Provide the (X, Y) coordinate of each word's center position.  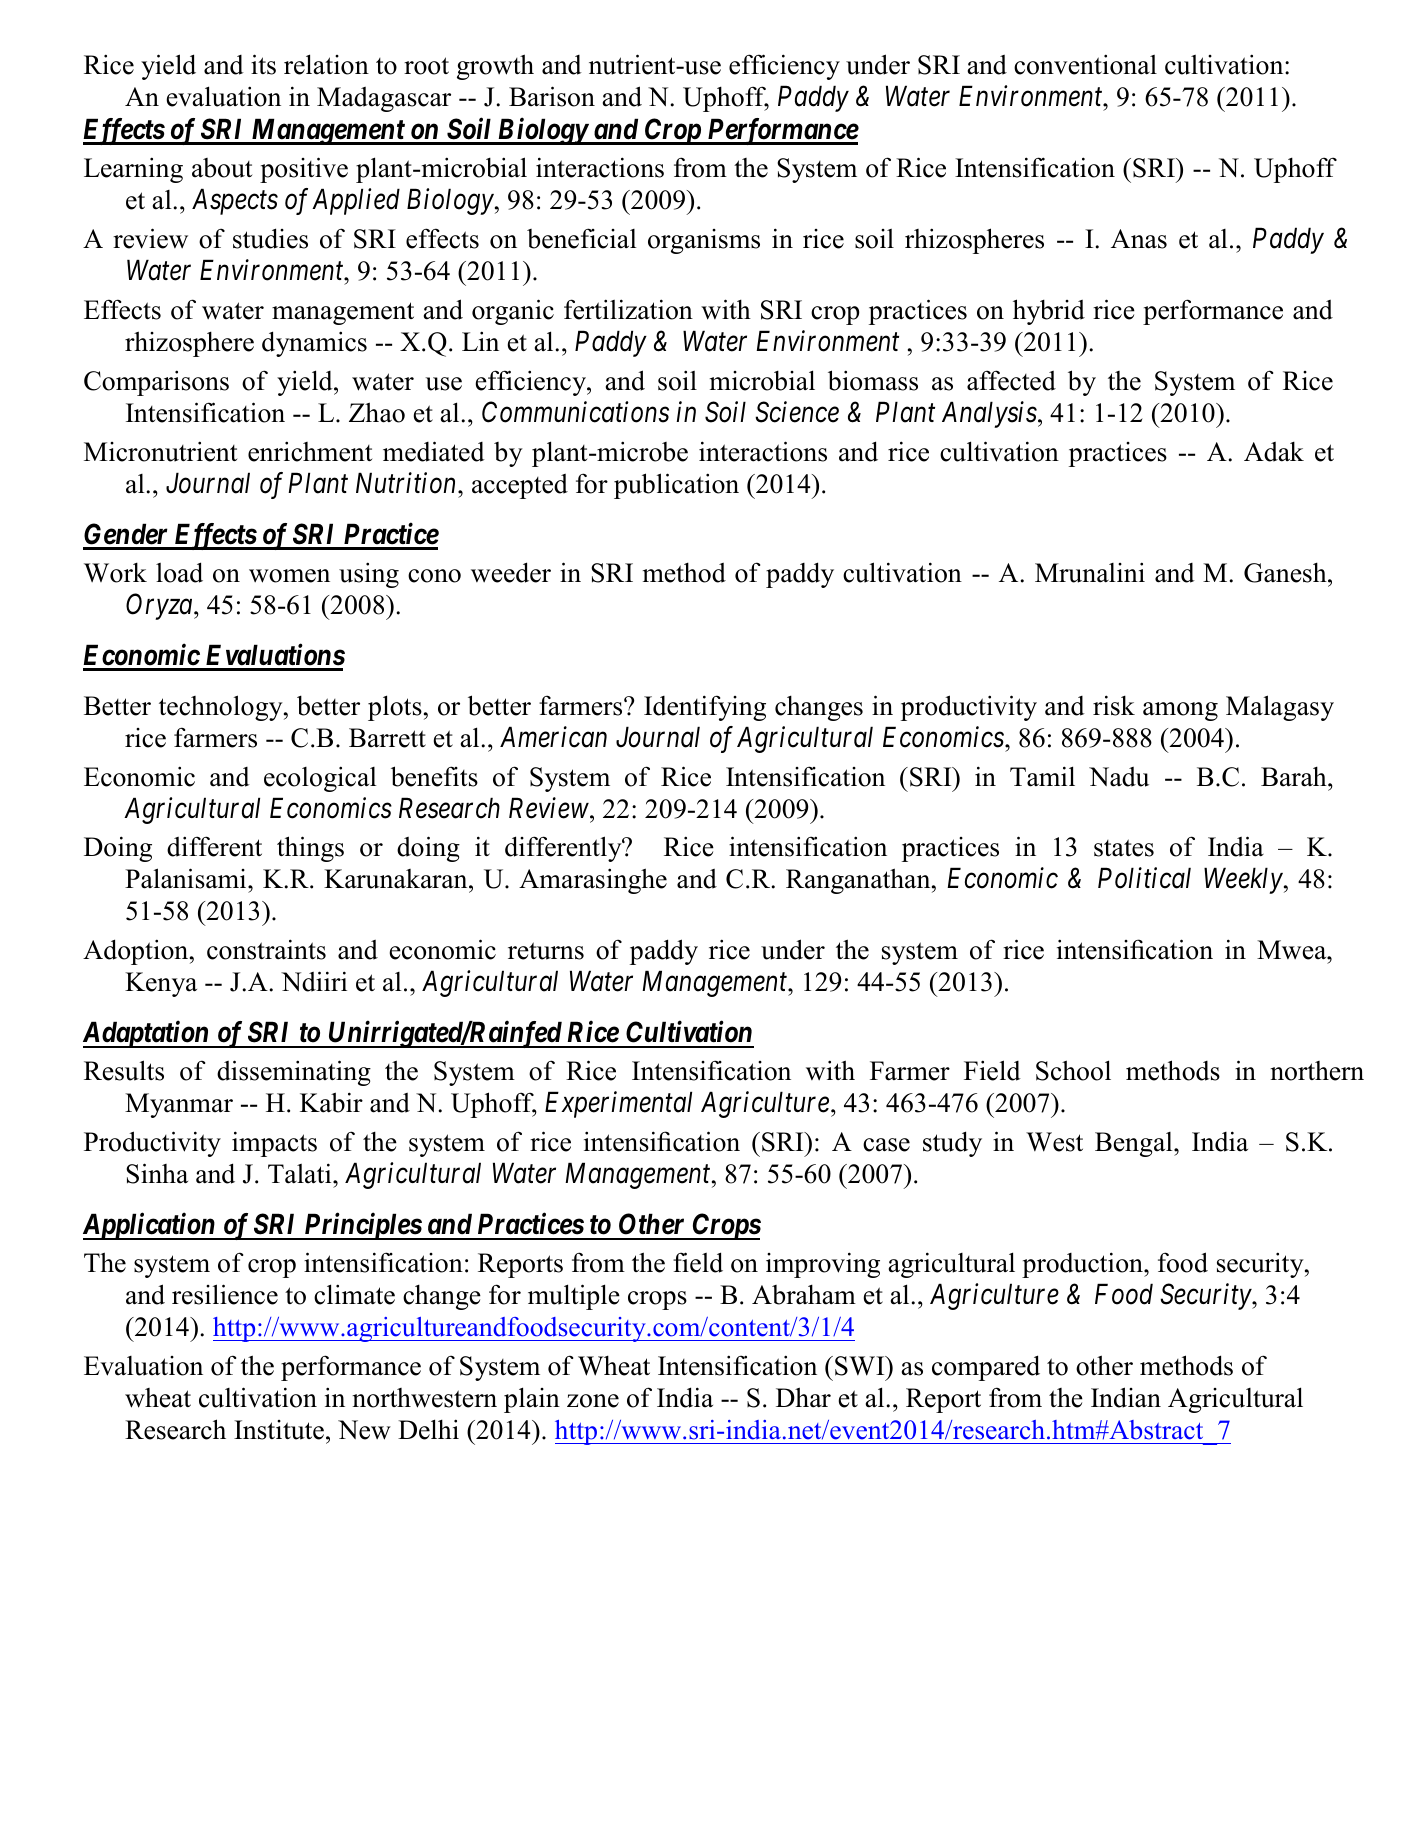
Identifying (705, 708)
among (1180, 711)
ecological (320, 779)
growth (495, 67)
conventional (1085, 64)
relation (326, 64)
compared (986, 1368)
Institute (279, 1430)
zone (593, 1401)
